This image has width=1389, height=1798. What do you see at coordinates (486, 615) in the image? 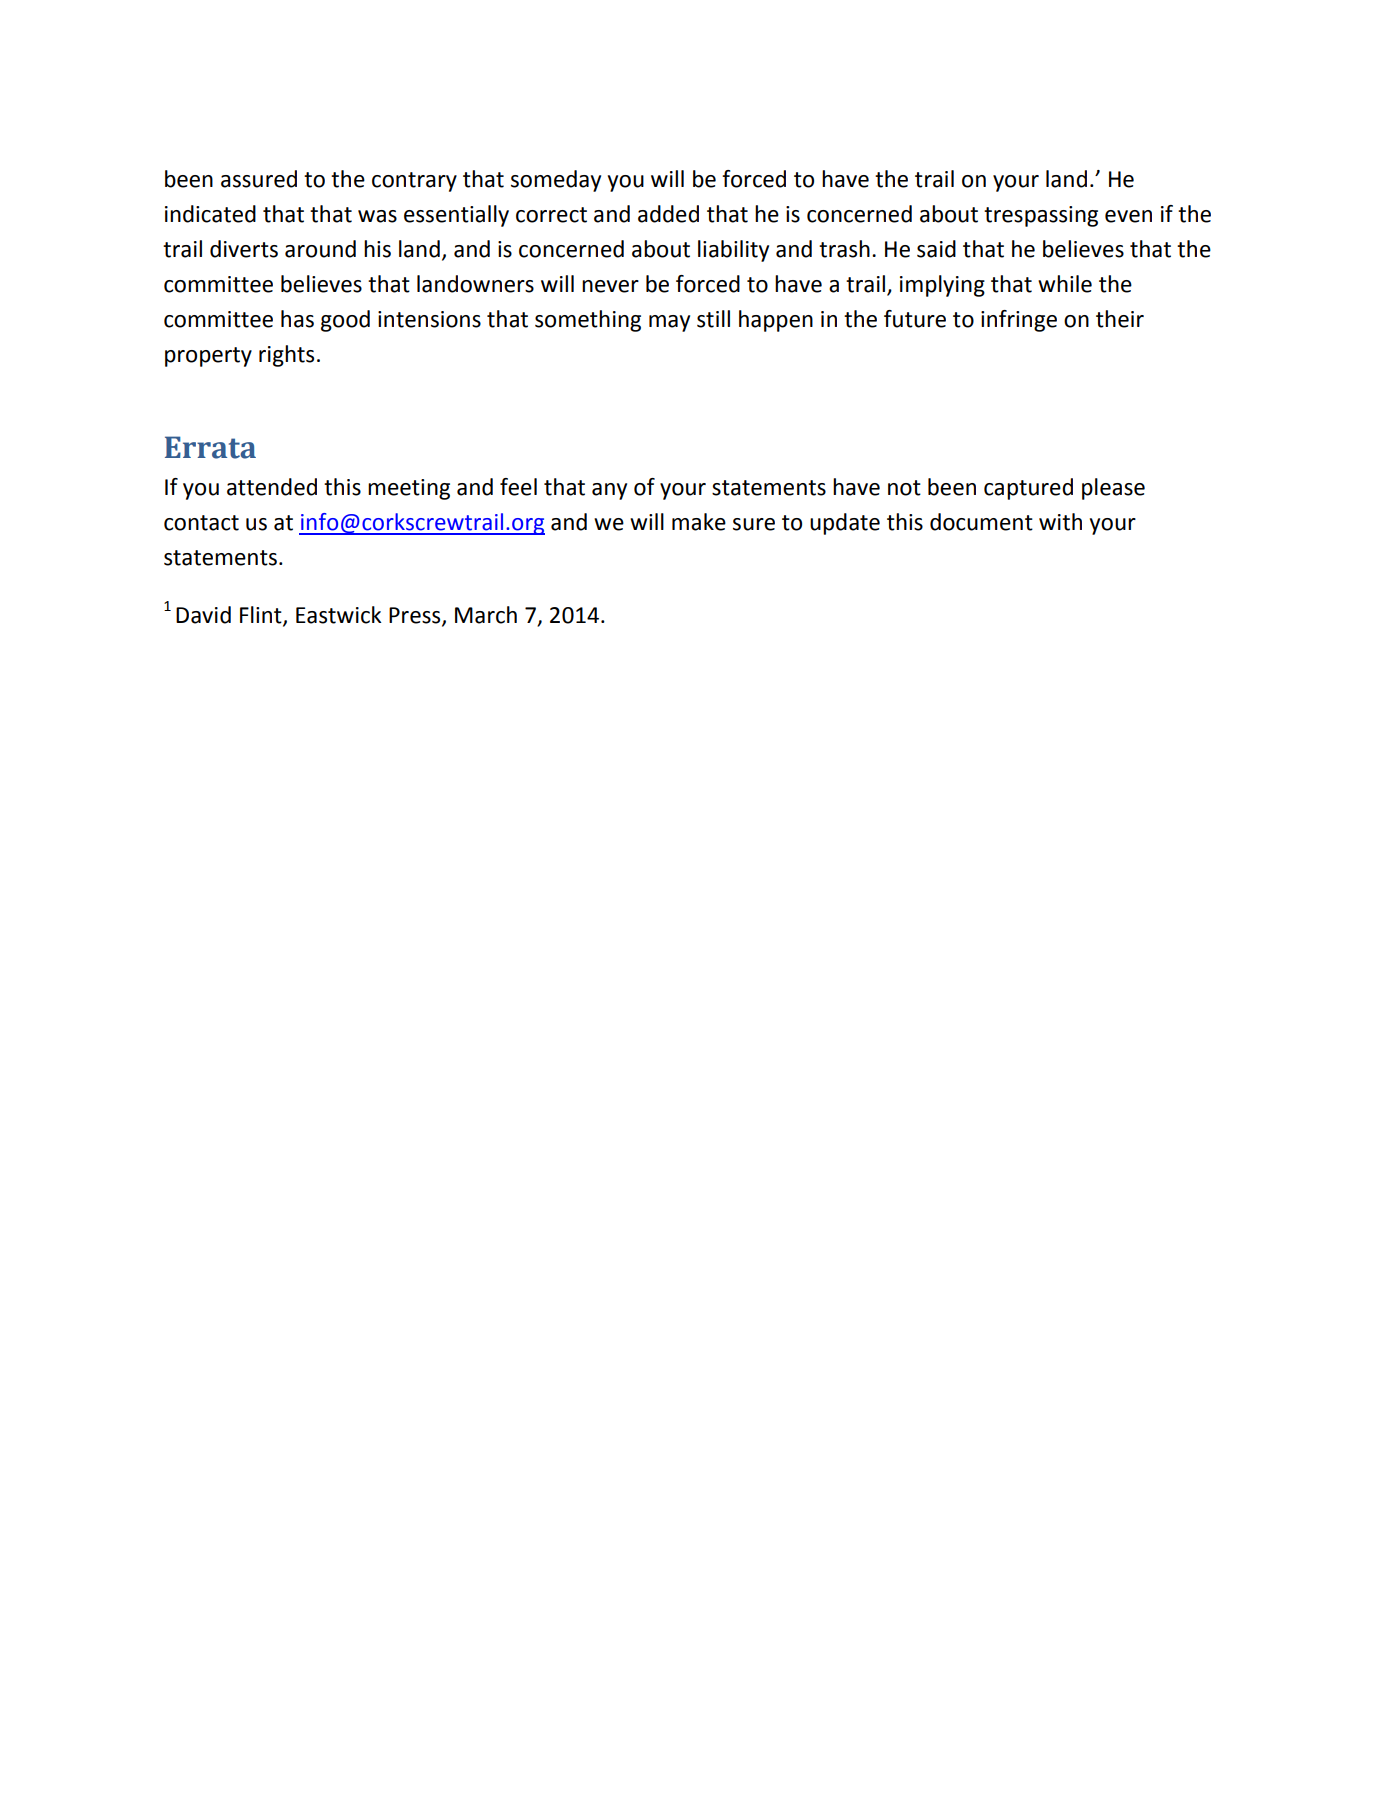
I see `March` at bounding box center [486, 615].
